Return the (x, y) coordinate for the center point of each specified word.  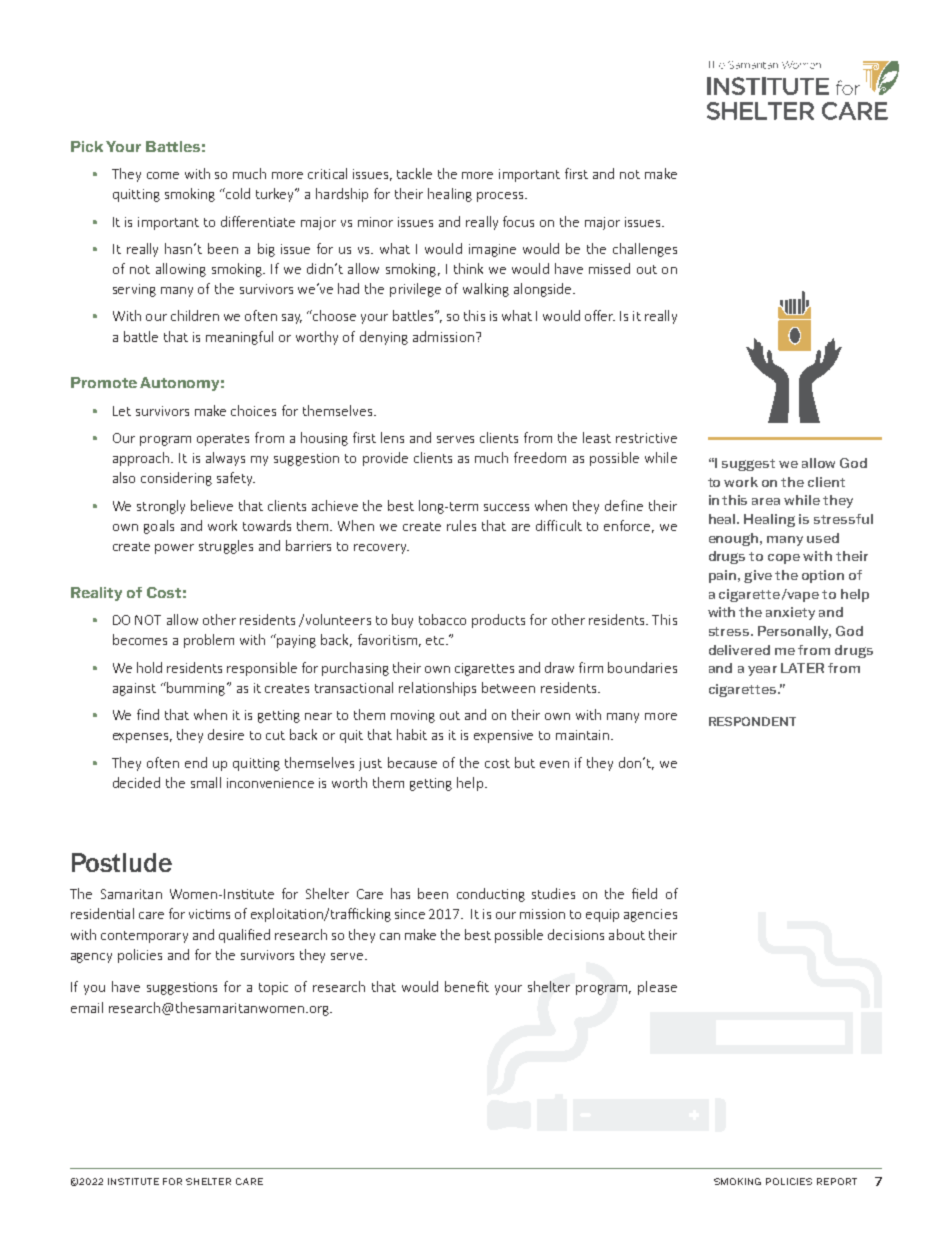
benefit (467, 986)
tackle (414, 173)
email (87, 1007)
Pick (87, 146)
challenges (645, 250)
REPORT (837, 1181)
